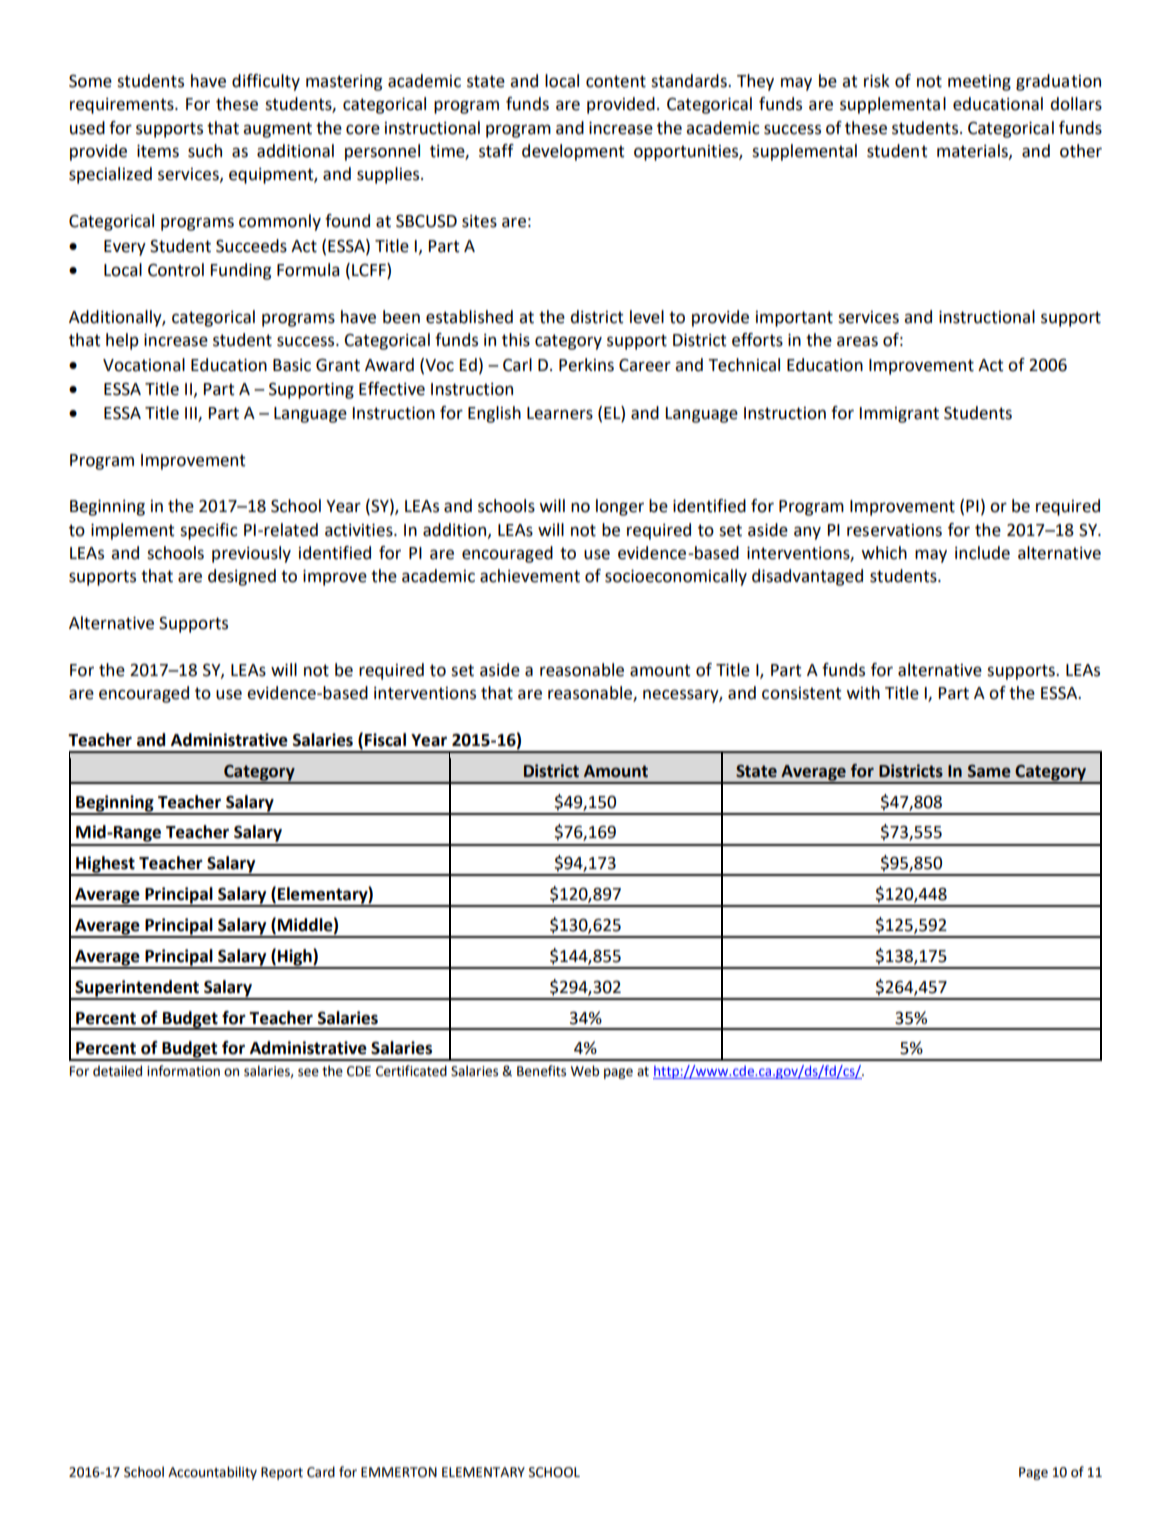 This screenshot has height=1515, width=1171. What do you see at coordinates (979, 83) in the screenshot?
I see `meeting` at bounding box center [979, 83].
